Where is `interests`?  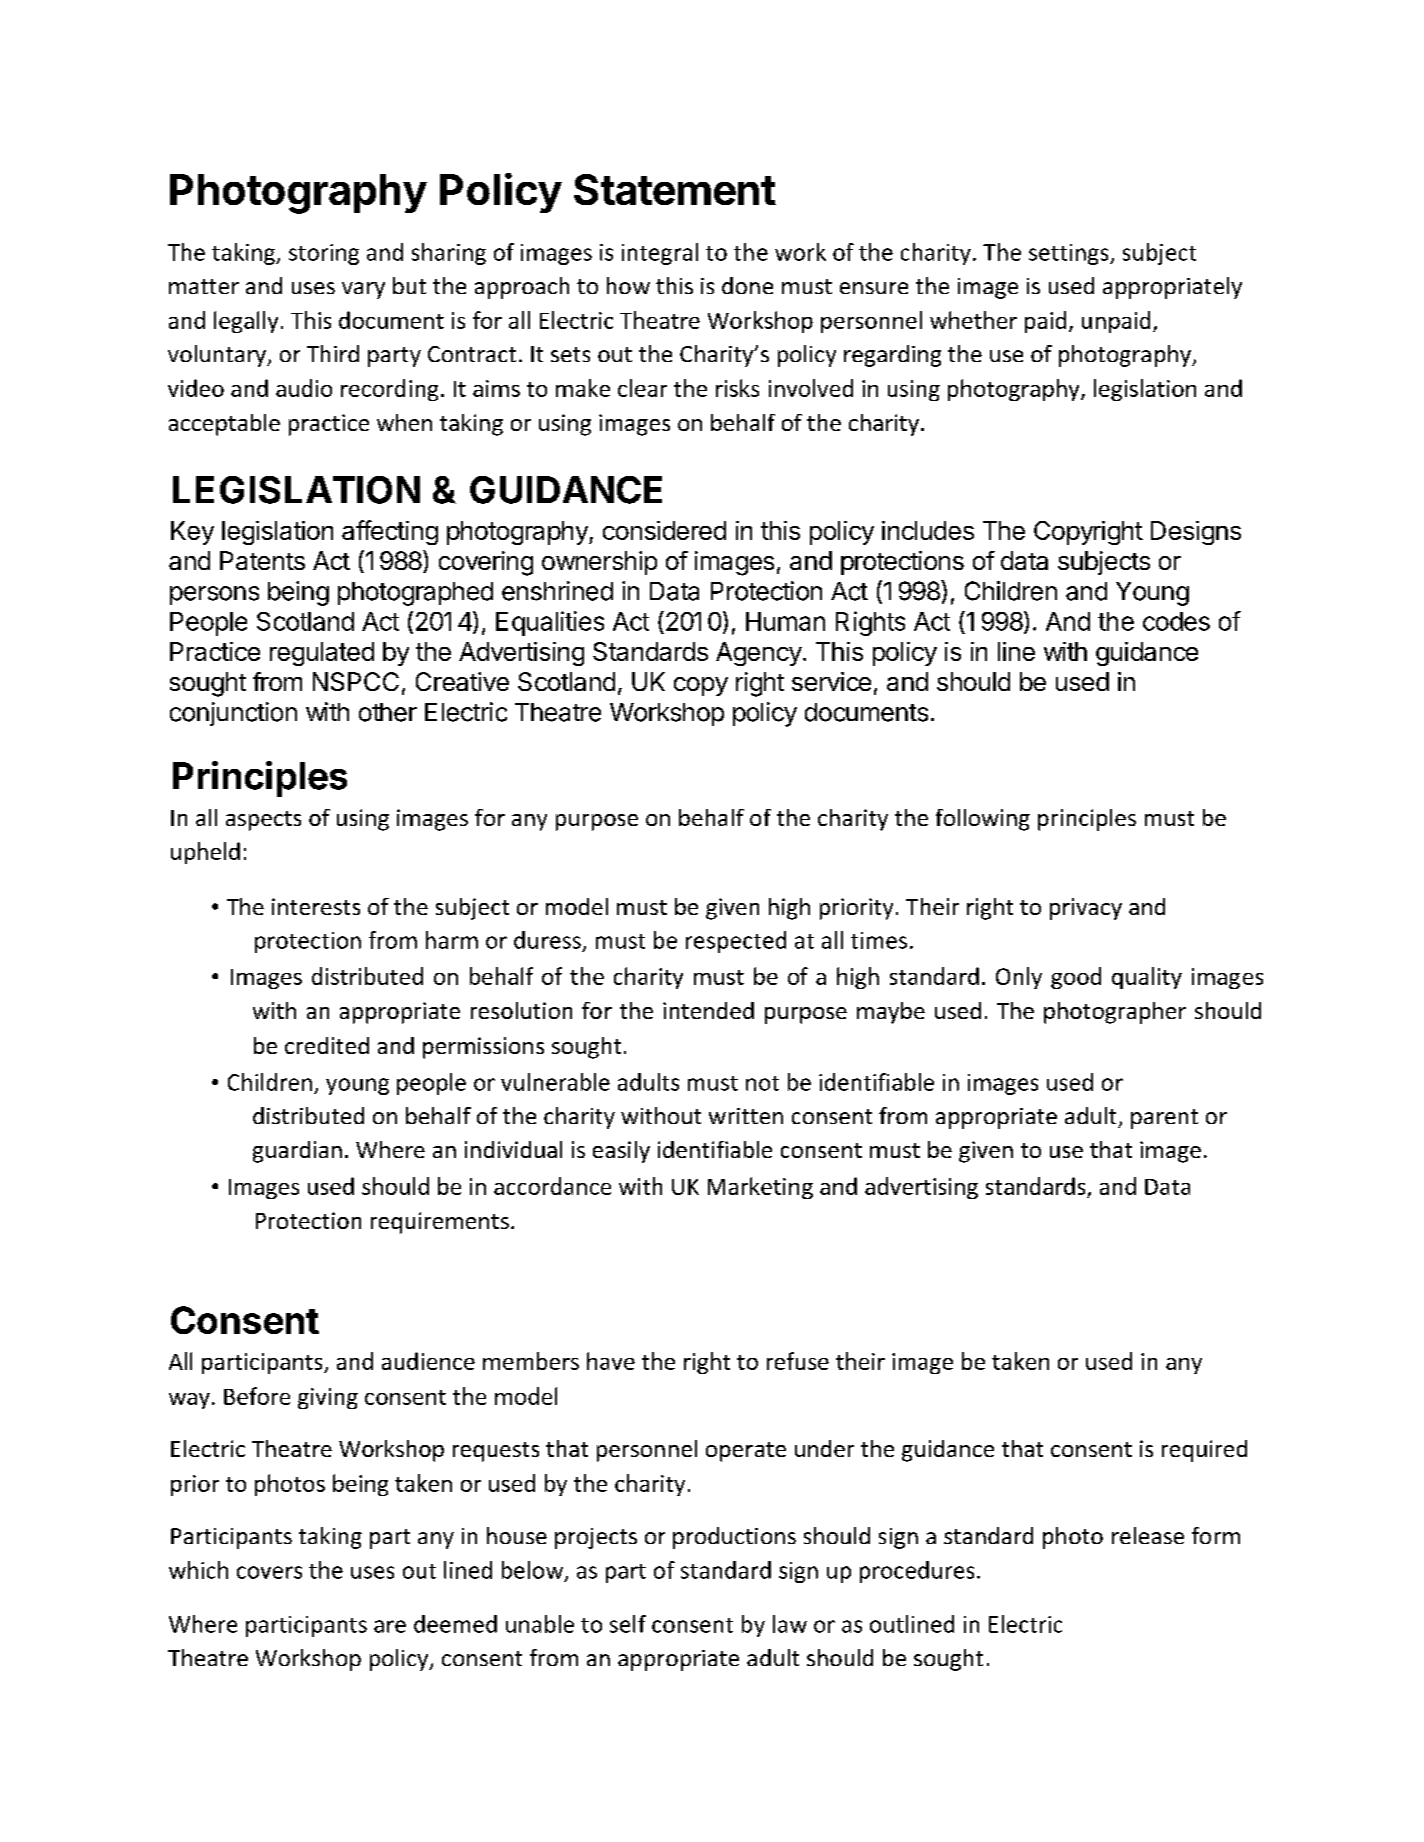
interests is located at coordinates (316, 906).
